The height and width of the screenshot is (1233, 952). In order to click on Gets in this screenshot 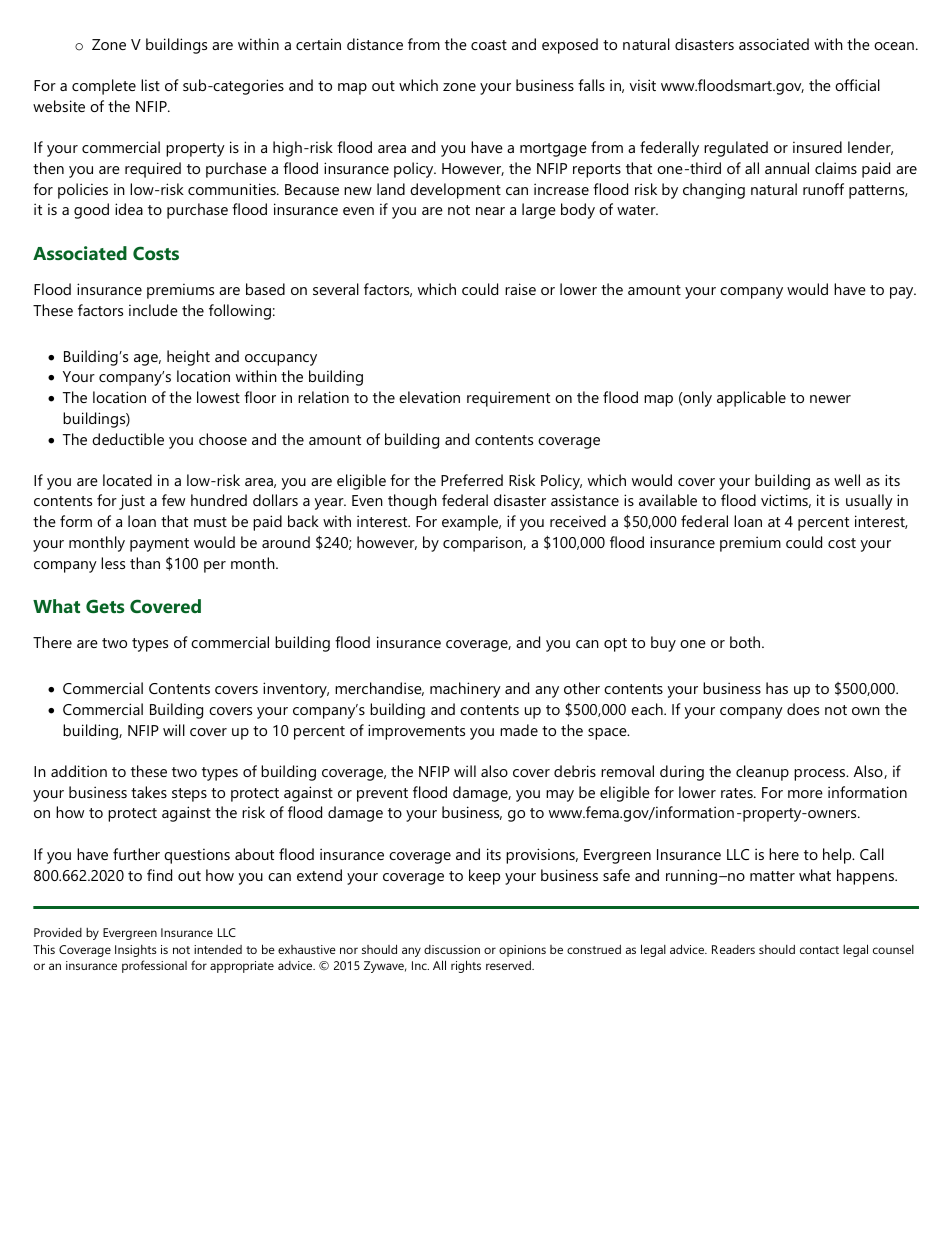, I will do `click(105, 606)`.
